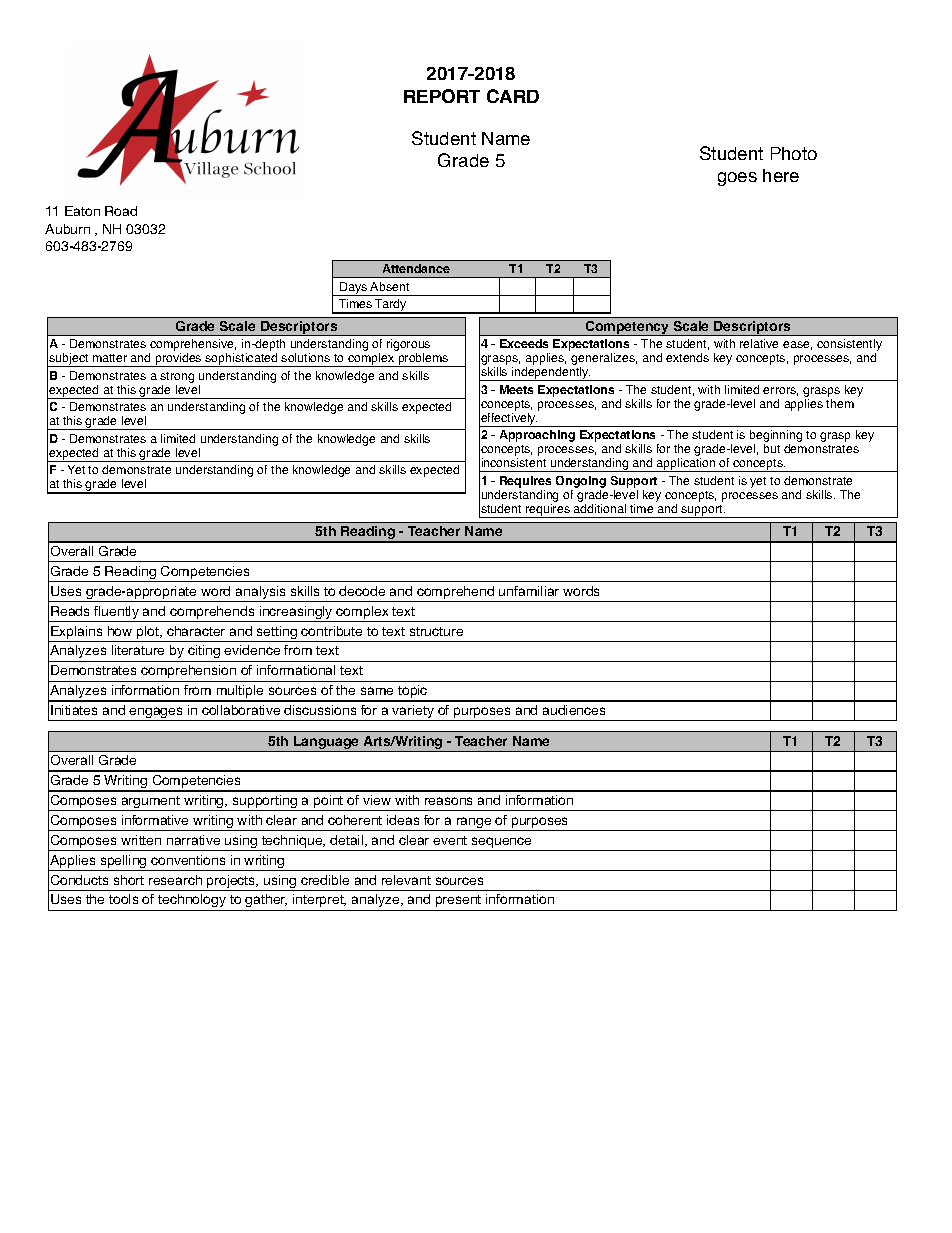 Image resolution: width=952 pixels, height=1233 pixels. Describe the element at coordinates (436, 631) in the page. I see `structure` at that location.
